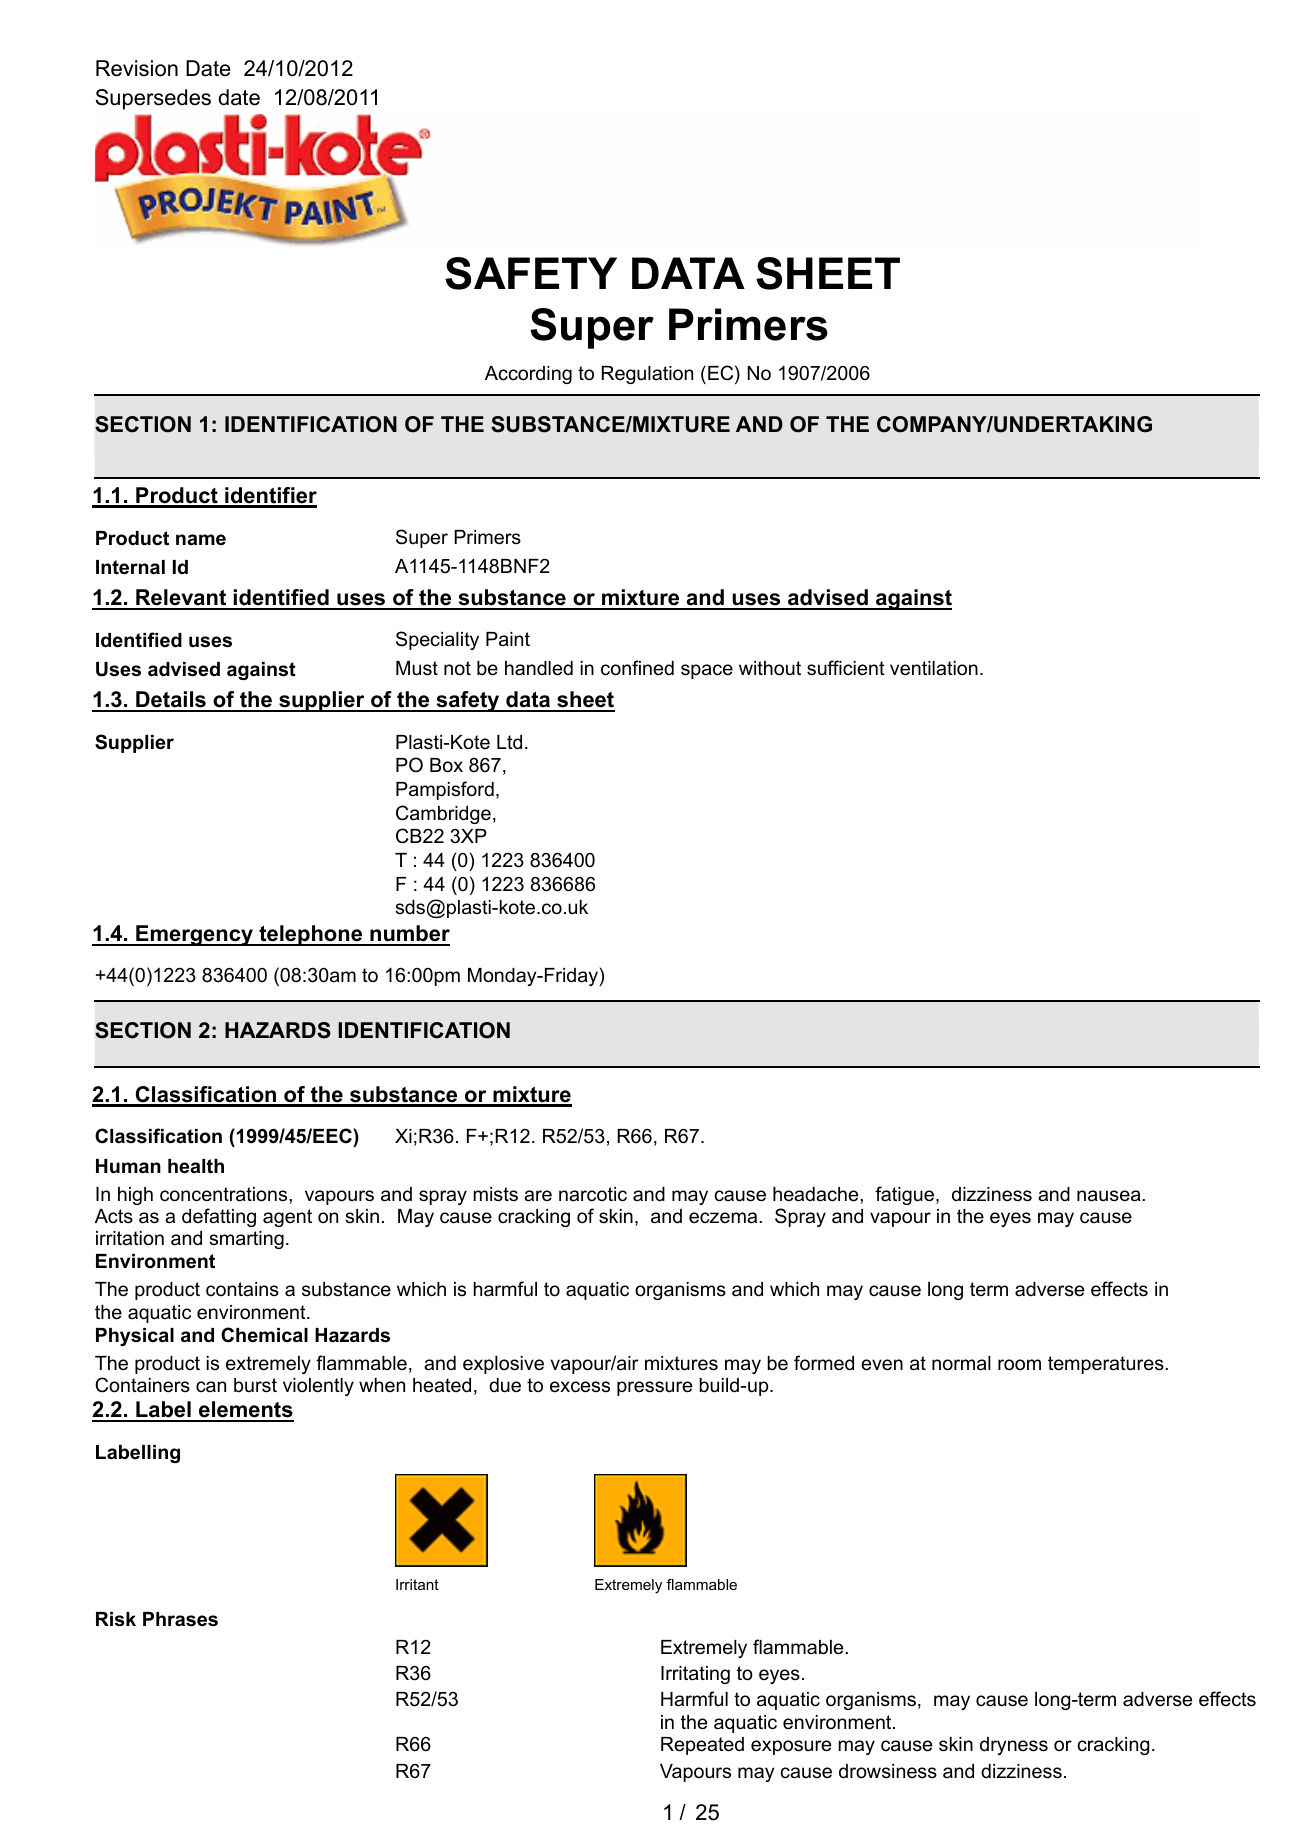 The width and height of the screenshot is (1306, 1846). What do you see at coordinates (264, 1335) in the screenshot?
I see `Chemical` at bounding box center [264, 1335].
